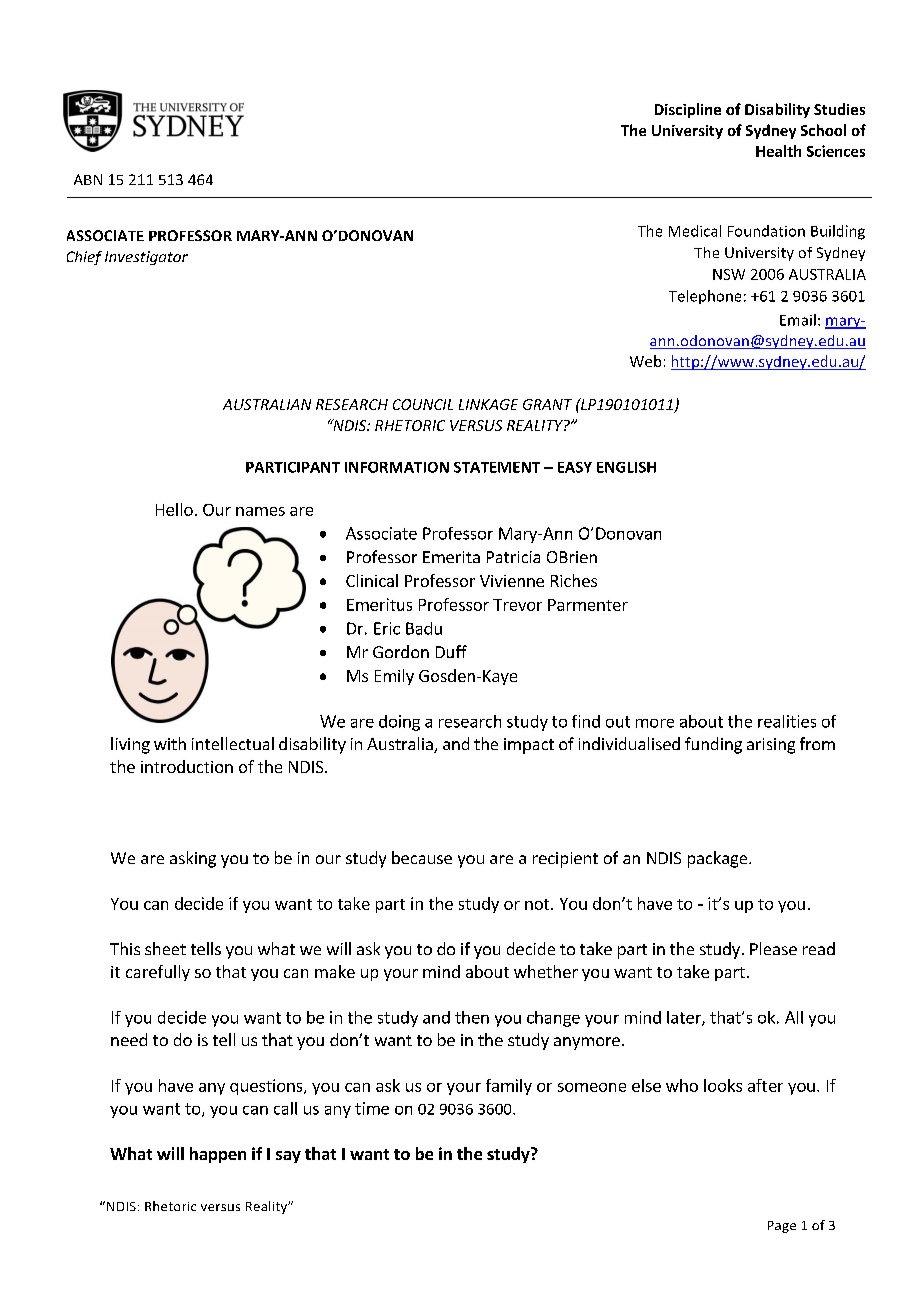 The height and width of the screenshot is (1308, 924). What do you see at coordinates (719, 859) in the screenshot?
I see `package` at bounding box center [719, 859].
